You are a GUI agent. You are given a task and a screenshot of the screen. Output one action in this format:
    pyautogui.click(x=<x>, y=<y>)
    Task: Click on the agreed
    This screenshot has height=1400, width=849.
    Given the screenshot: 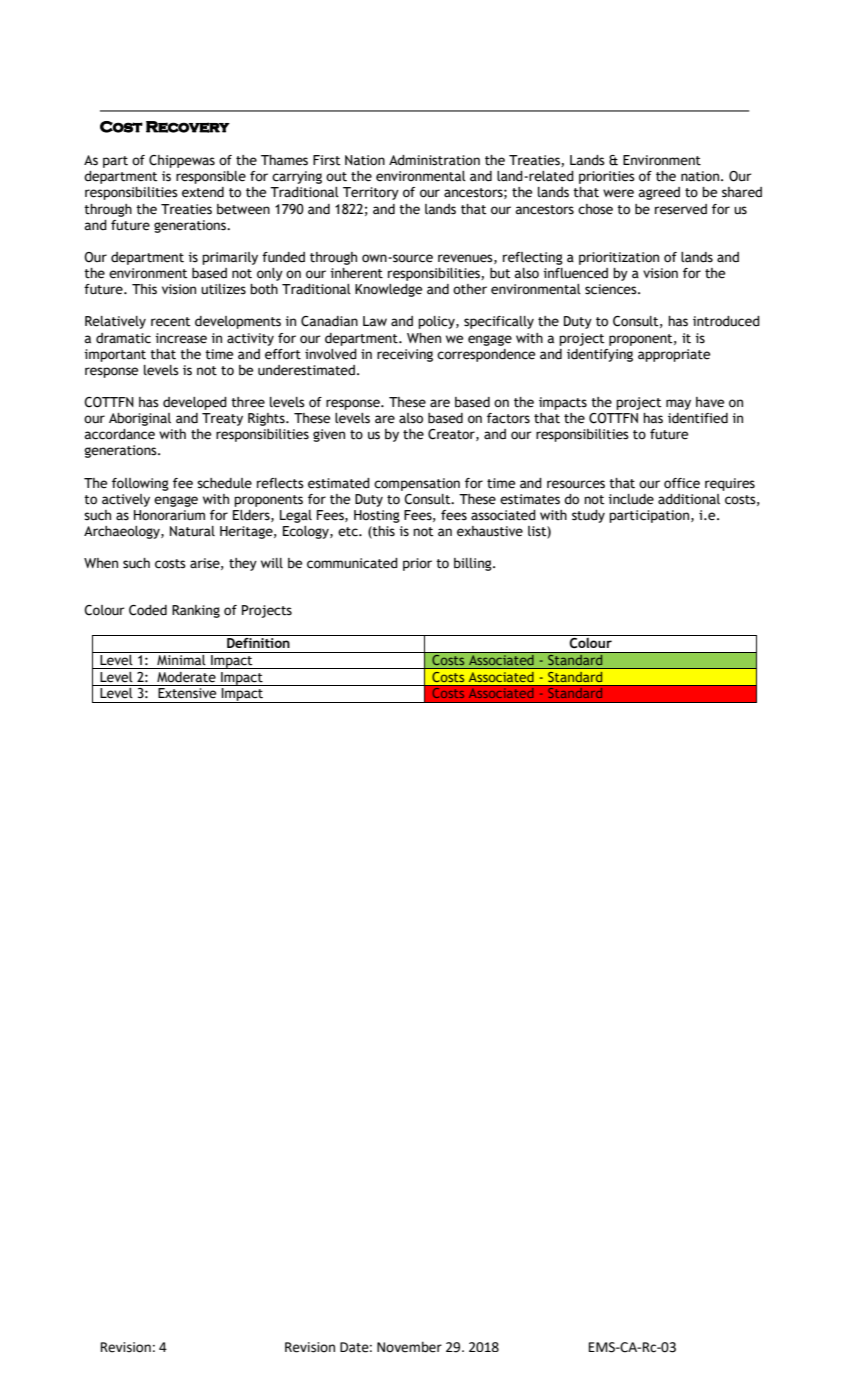 What is the action you would take?
    pyautogui.click(x=659, y=193)
